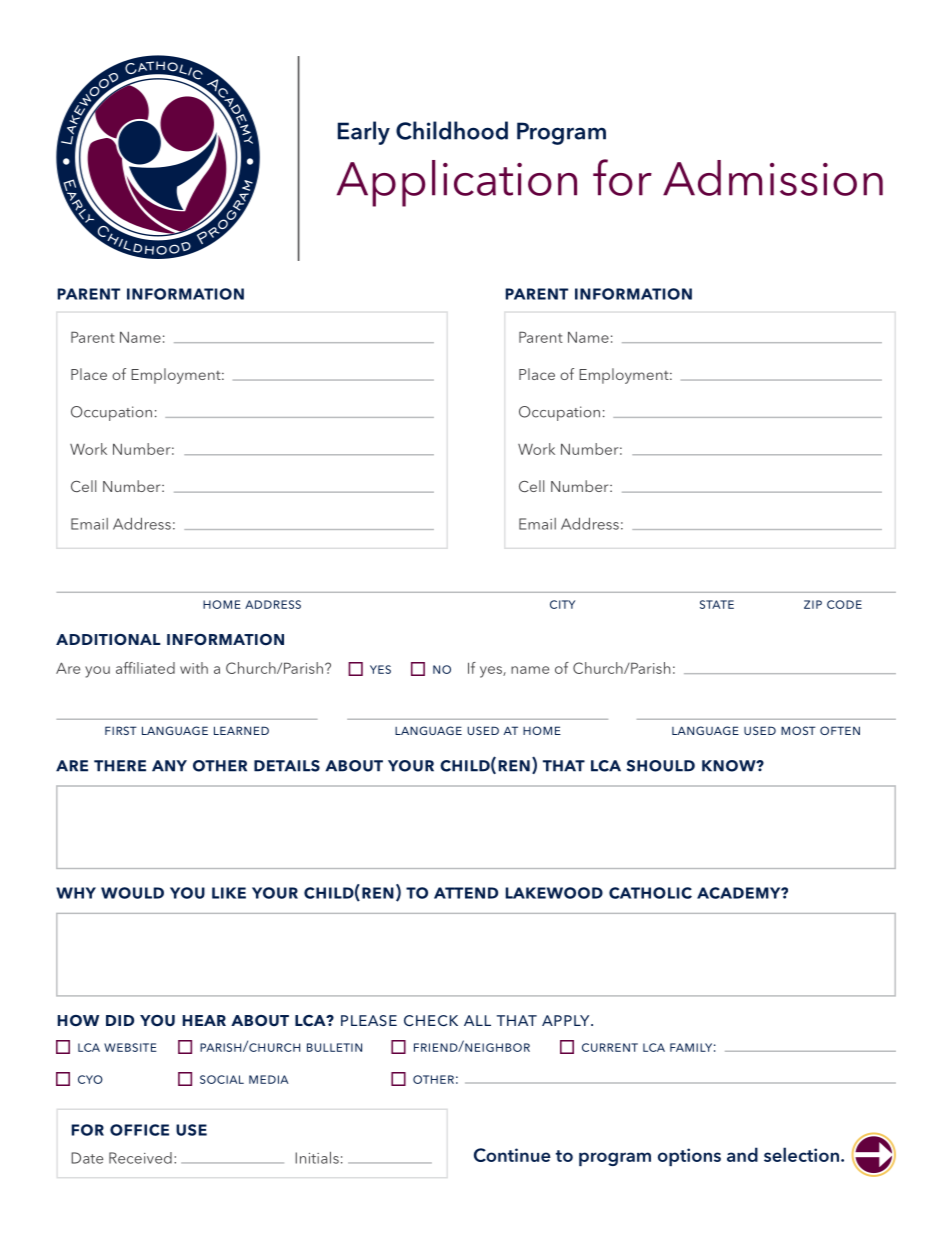  Describe the element at coordinates (145, 668) in the screenshot. I see `affiliated` at that location.
